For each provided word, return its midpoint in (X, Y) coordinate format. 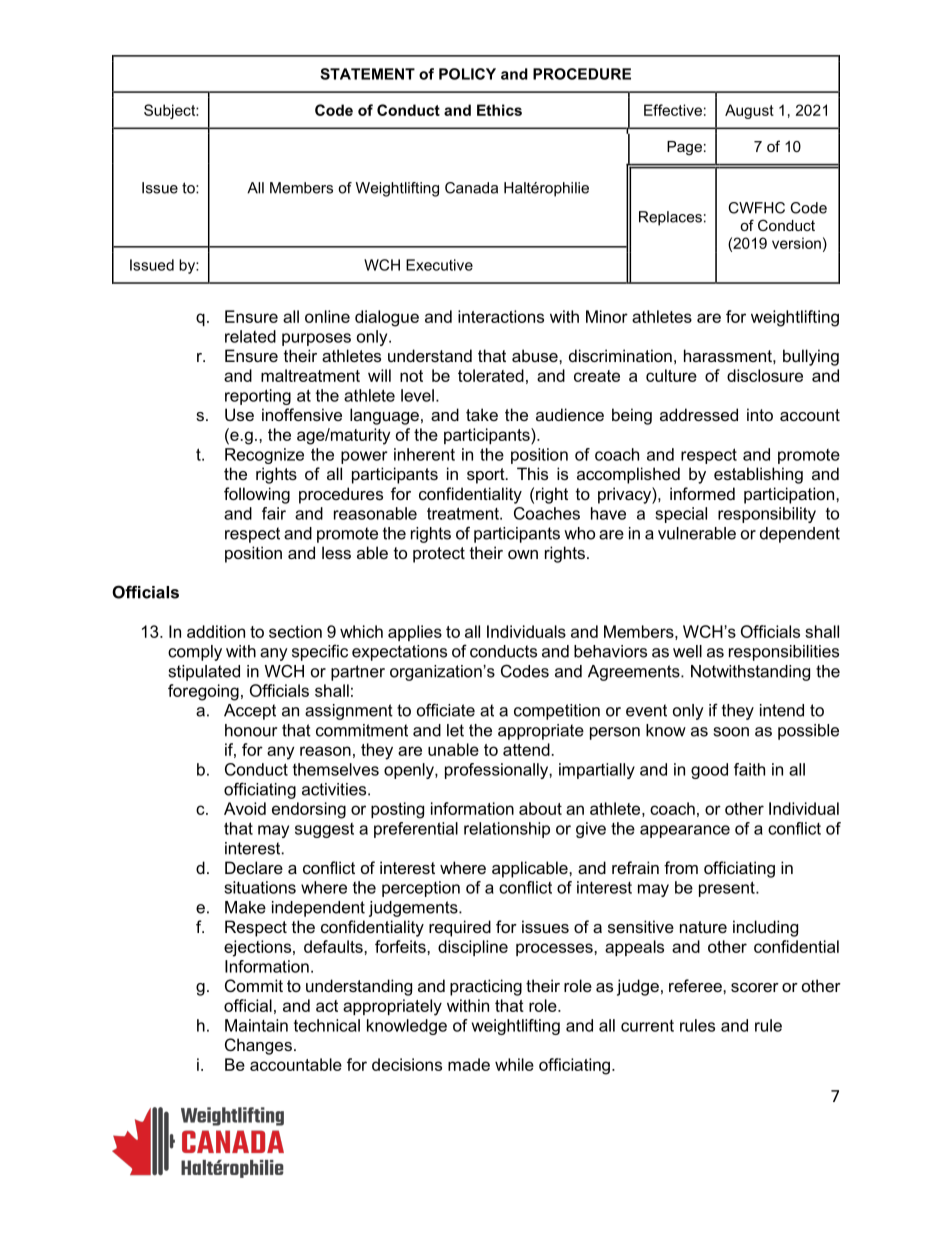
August (749, 111)
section (295, 631)
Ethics (499, 110)
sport (487, 476)
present (728, 889)
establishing (758, 475)
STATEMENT (367, 74)
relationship (507, 830)
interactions (501, 316)
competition (557, 712)
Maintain (256, 1025)
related (250, 336)
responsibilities (784, 653)
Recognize (264, 456)
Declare (254, 867)
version (796, 243)
